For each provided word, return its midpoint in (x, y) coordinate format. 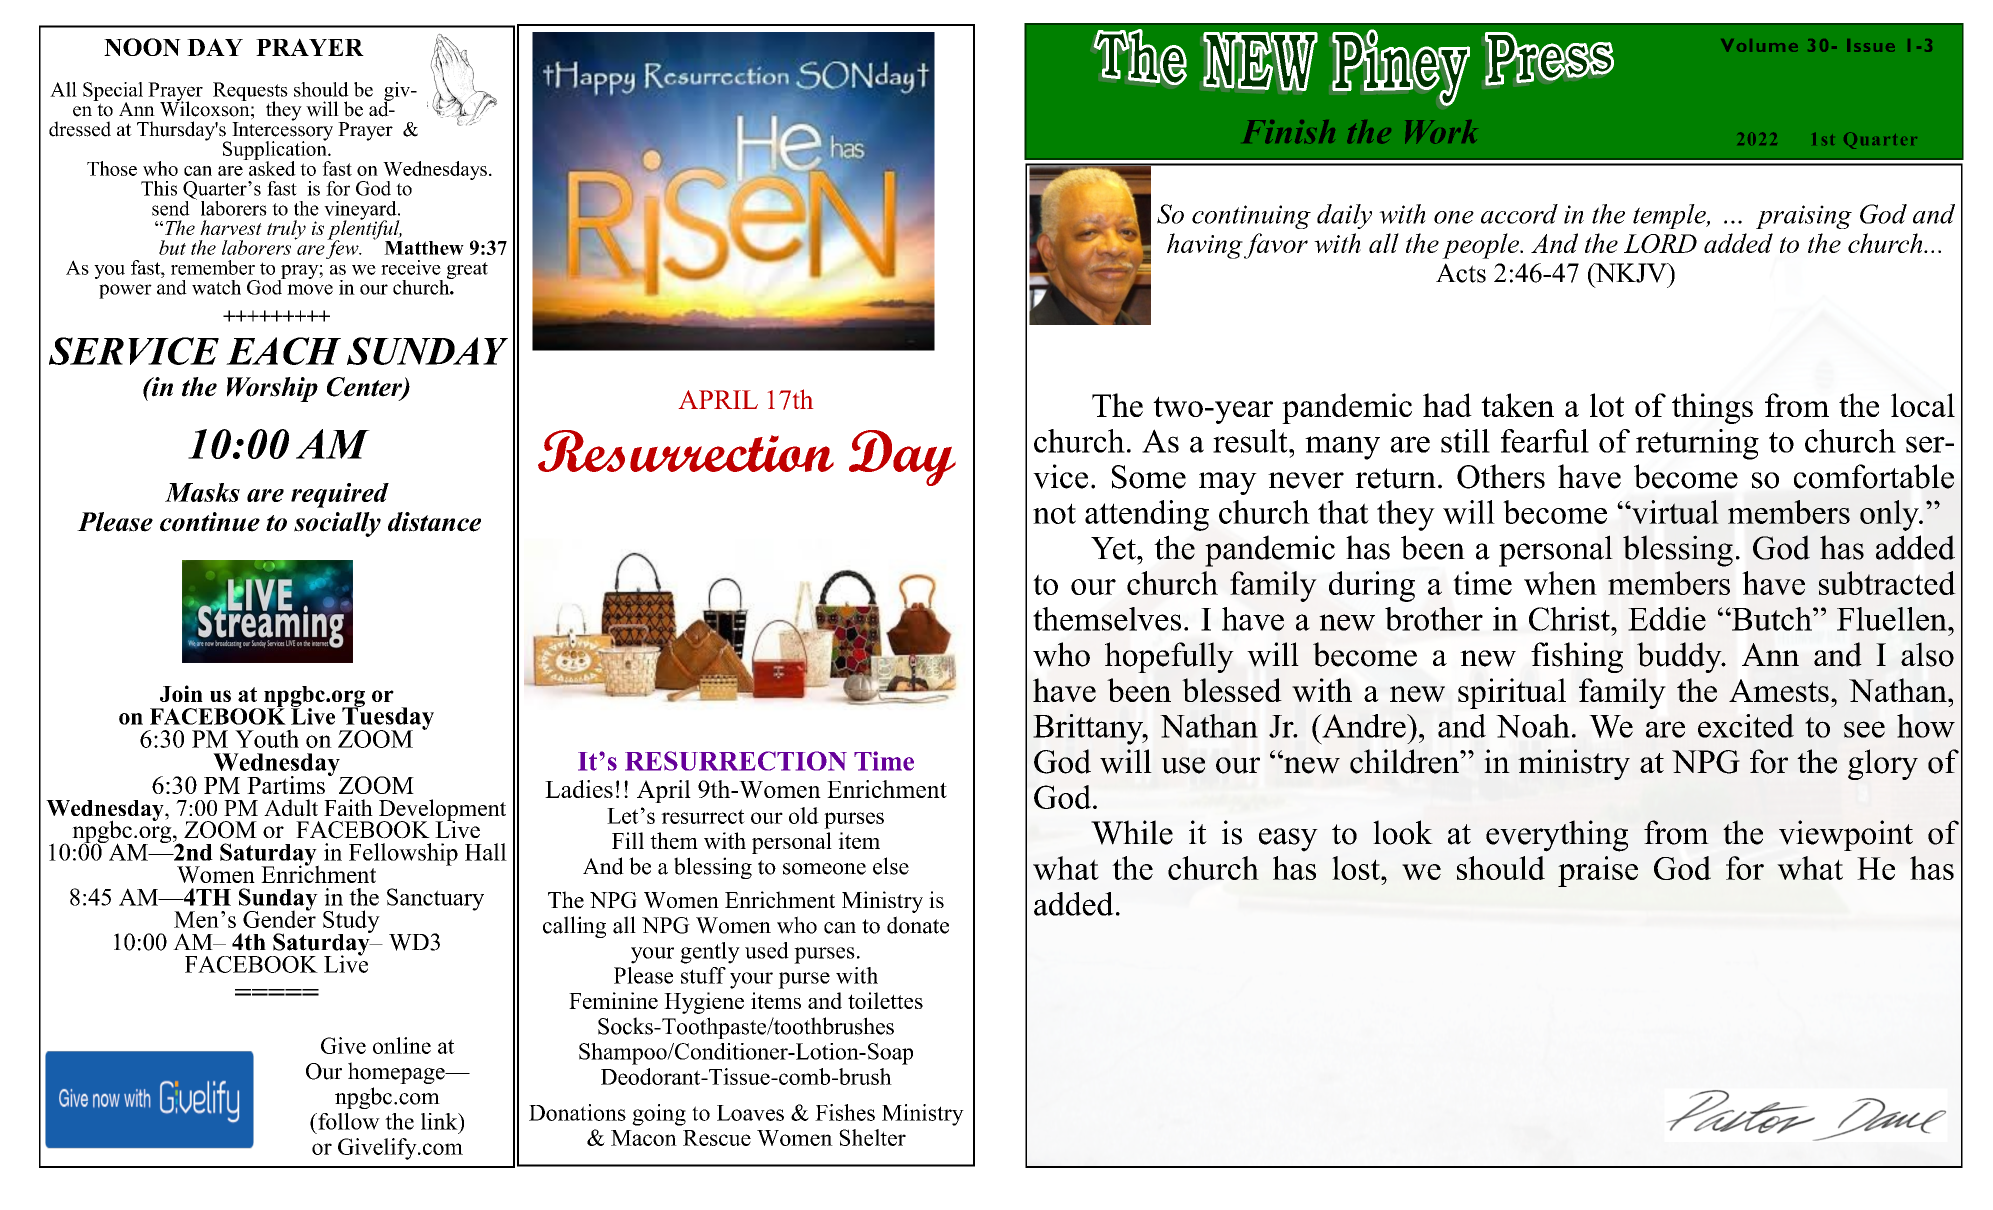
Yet (1115, 548)
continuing (1251, 217)
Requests (250, 92)
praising (1804, 217)
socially (337, 524)
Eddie (1667, 619)
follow (348, 1121)
